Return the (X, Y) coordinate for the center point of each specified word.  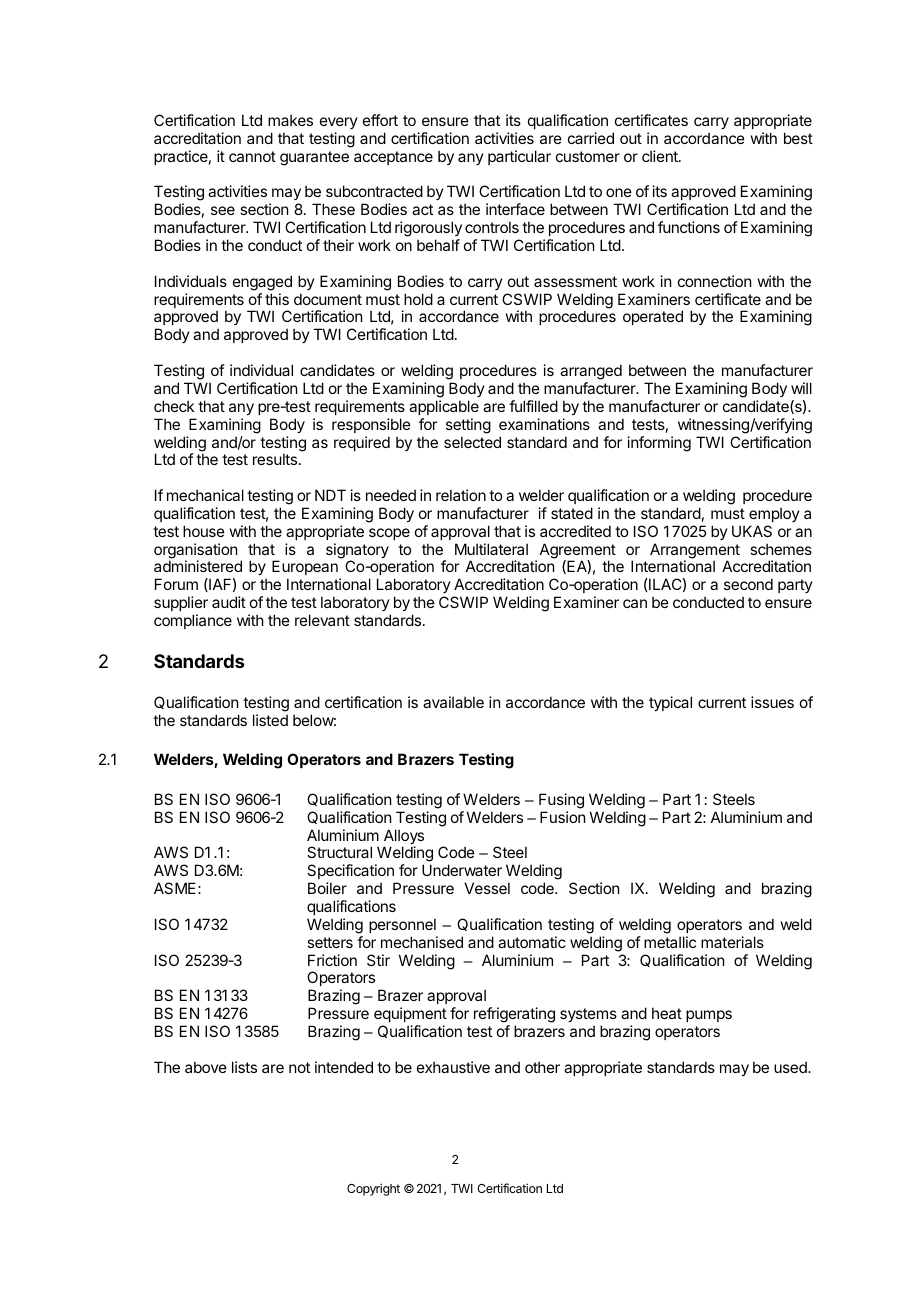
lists (244, 1067)
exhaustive (453, 1067)
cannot (252, 156)
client (661, 156)
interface (515, 209)
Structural (339, 852)
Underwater (462, 870)
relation (461, 495)
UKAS (752, 531)
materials (732, 942)
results (275, 459)
